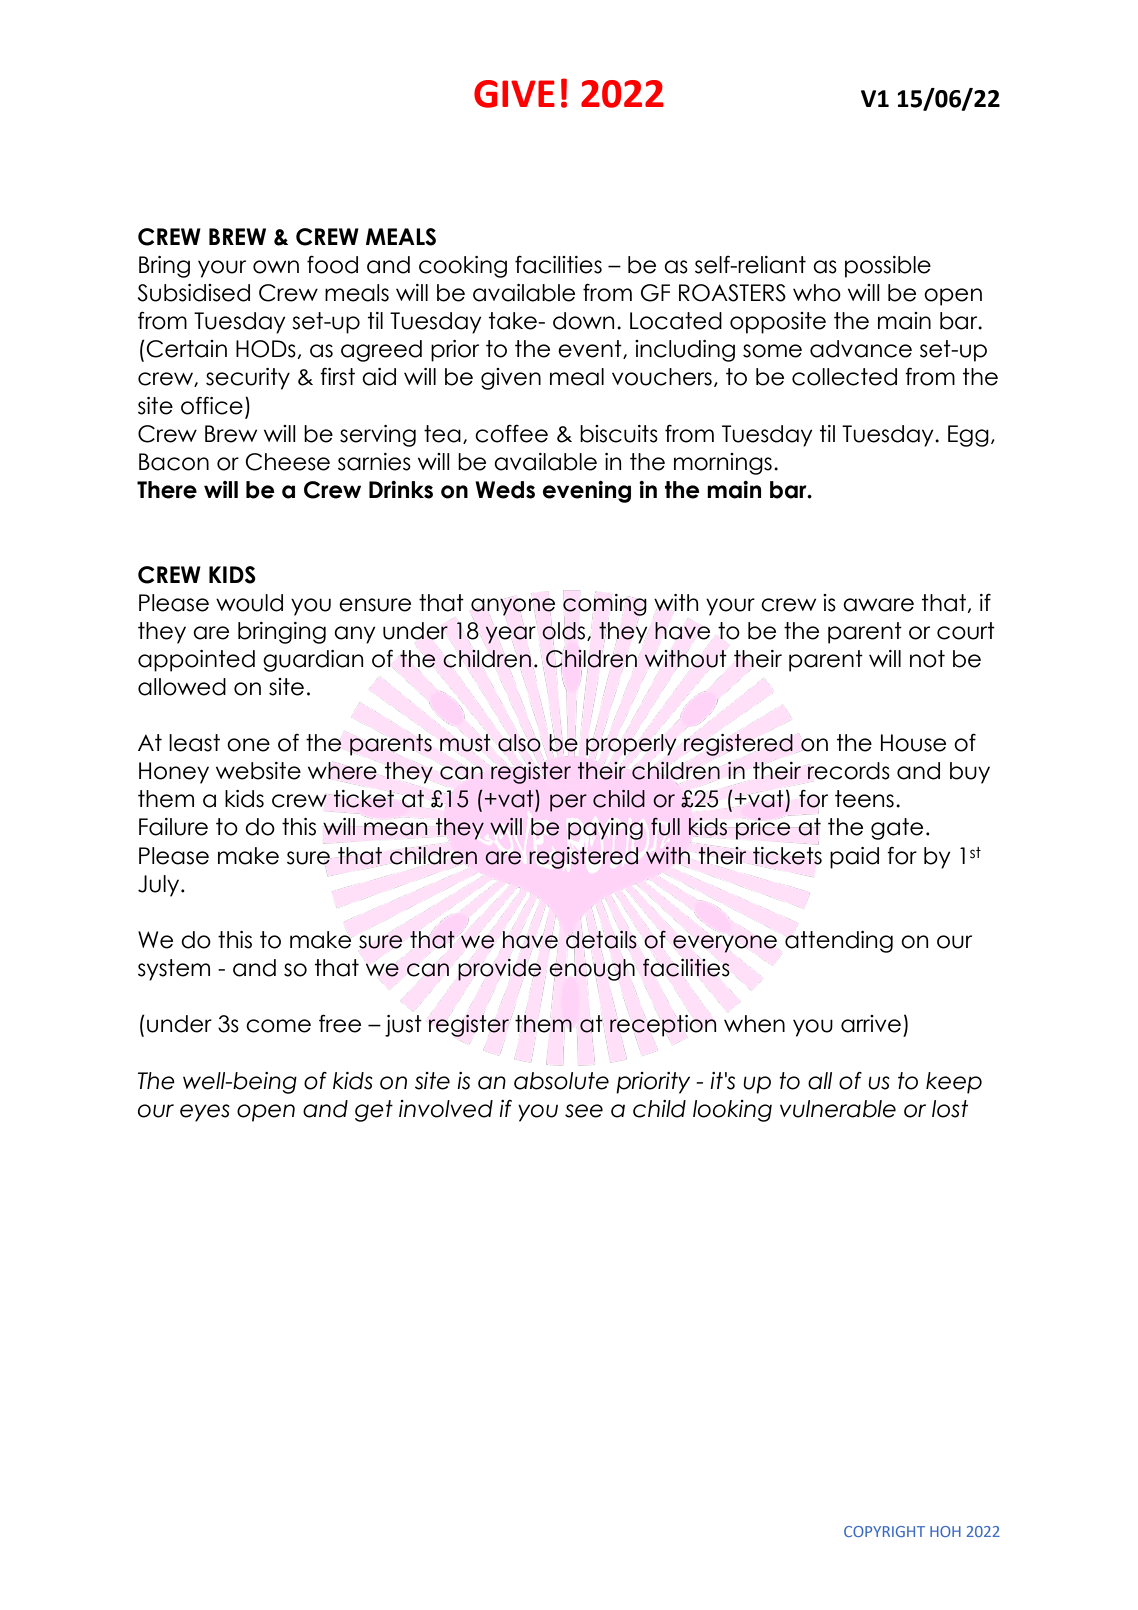 The width and height of the page is (1138, 1610). Describe the element at coordinates (878, 605) in the page. I see `aware` at that location.
